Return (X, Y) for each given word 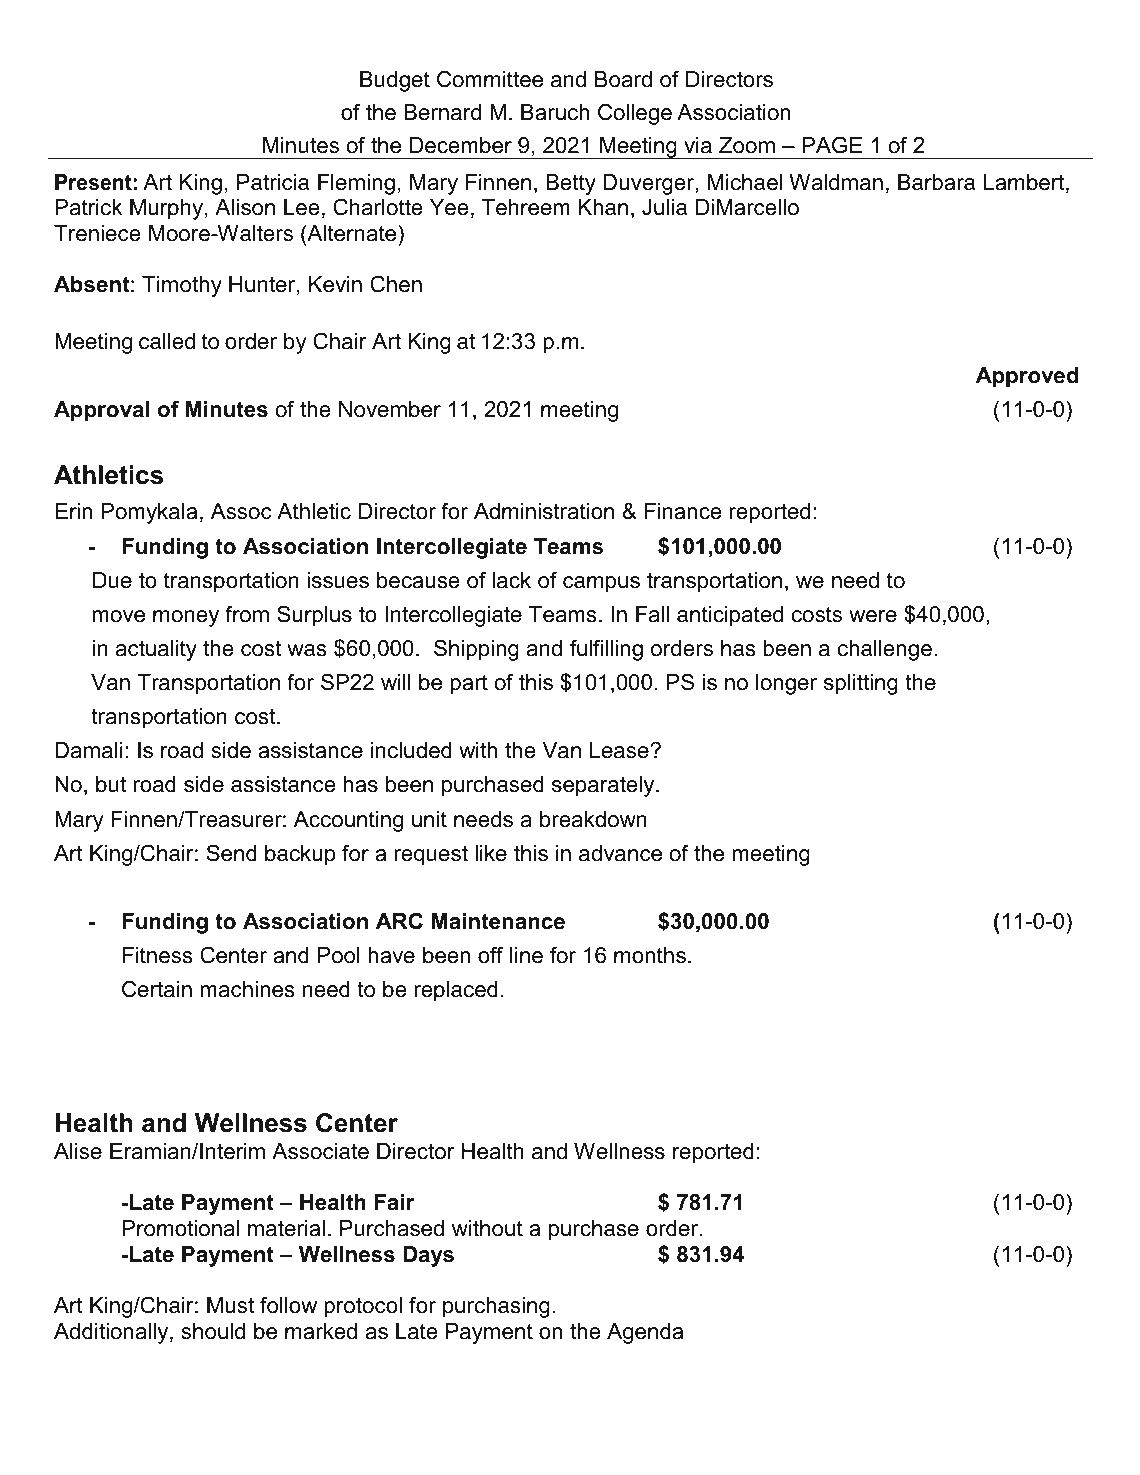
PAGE (832, 145)
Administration (544, 511)
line (526, 955)
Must (230, 1305)
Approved (1027, 377)
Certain (157, 989)
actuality (156, 650)
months (650, 955)
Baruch (555, 112)
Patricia (273, 182)
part (469, 685)
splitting (861, 684)
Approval (101, 411)
